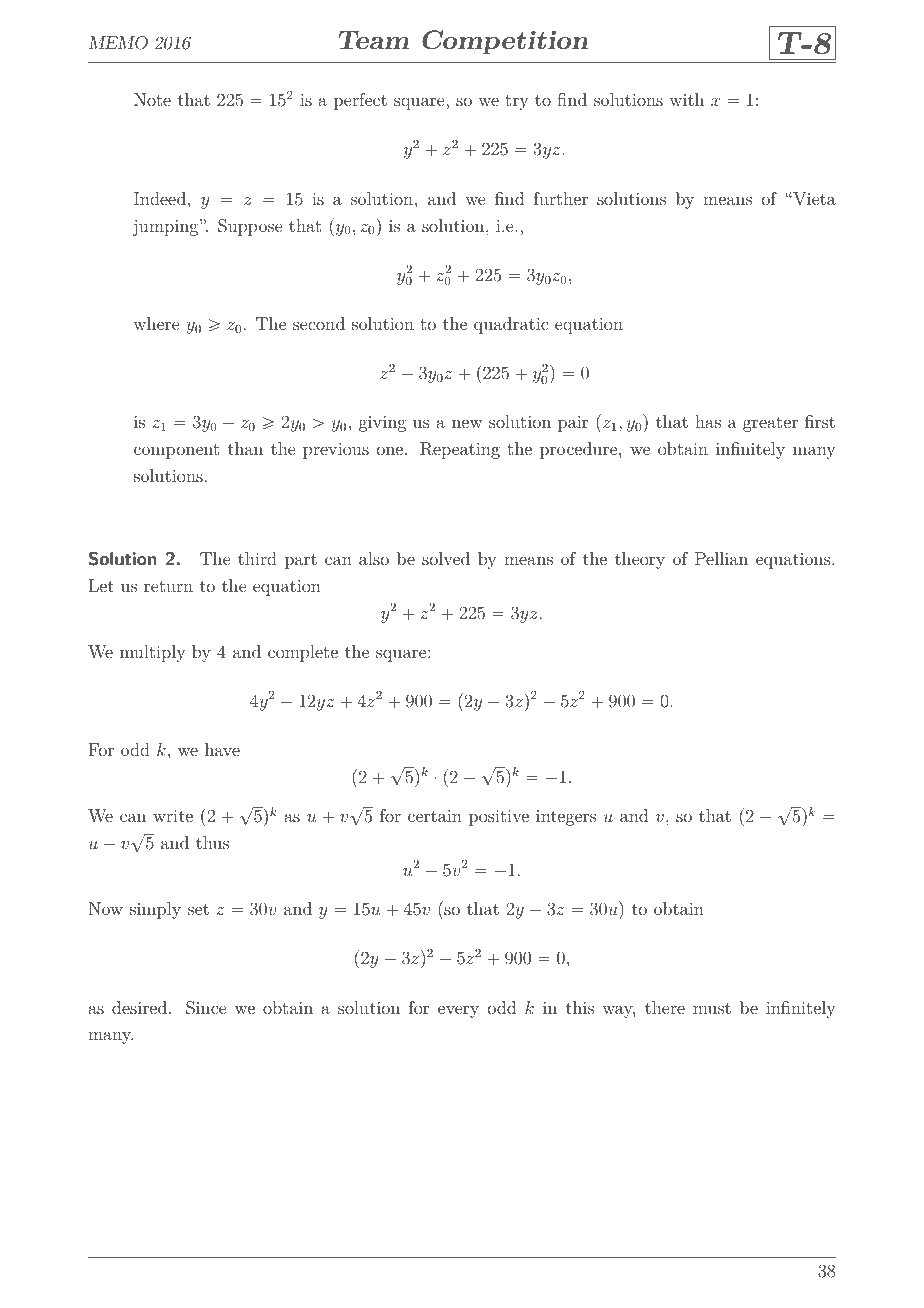  What do you see at coordinates (708, 421) in the document?
I see `has` at bounding box center [708, 421].
